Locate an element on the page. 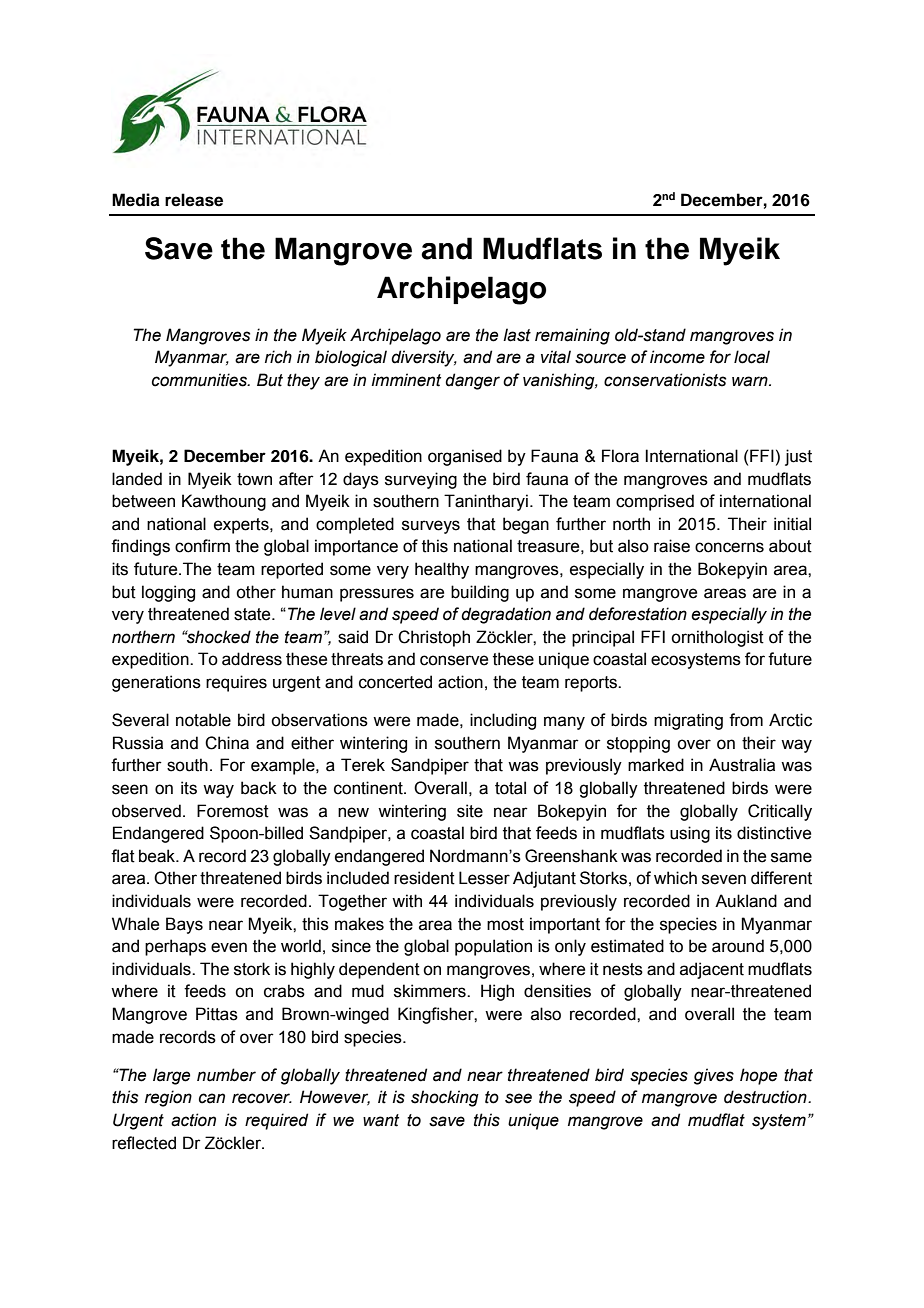  organised is located at coordinates (465, 457).
